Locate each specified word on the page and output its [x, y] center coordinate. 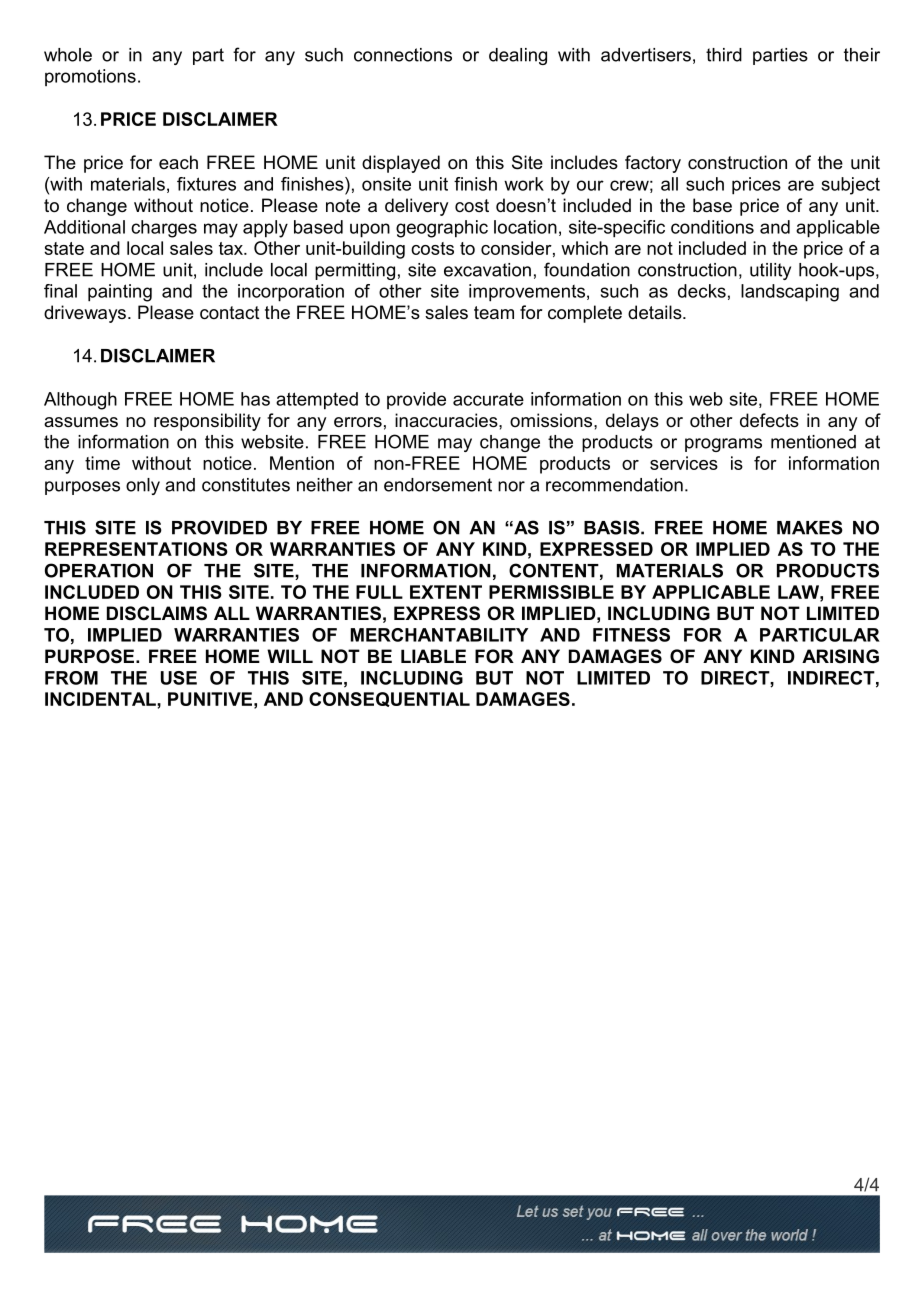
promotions [90, 77]
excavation [487, 270]
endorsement [438, 485]
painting [120, 293]
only [143, 486]
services [684, 463]
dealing [518, 56]
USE [179, 678]
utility [770, 271]
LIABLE [433, 656]
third [724, 55]
